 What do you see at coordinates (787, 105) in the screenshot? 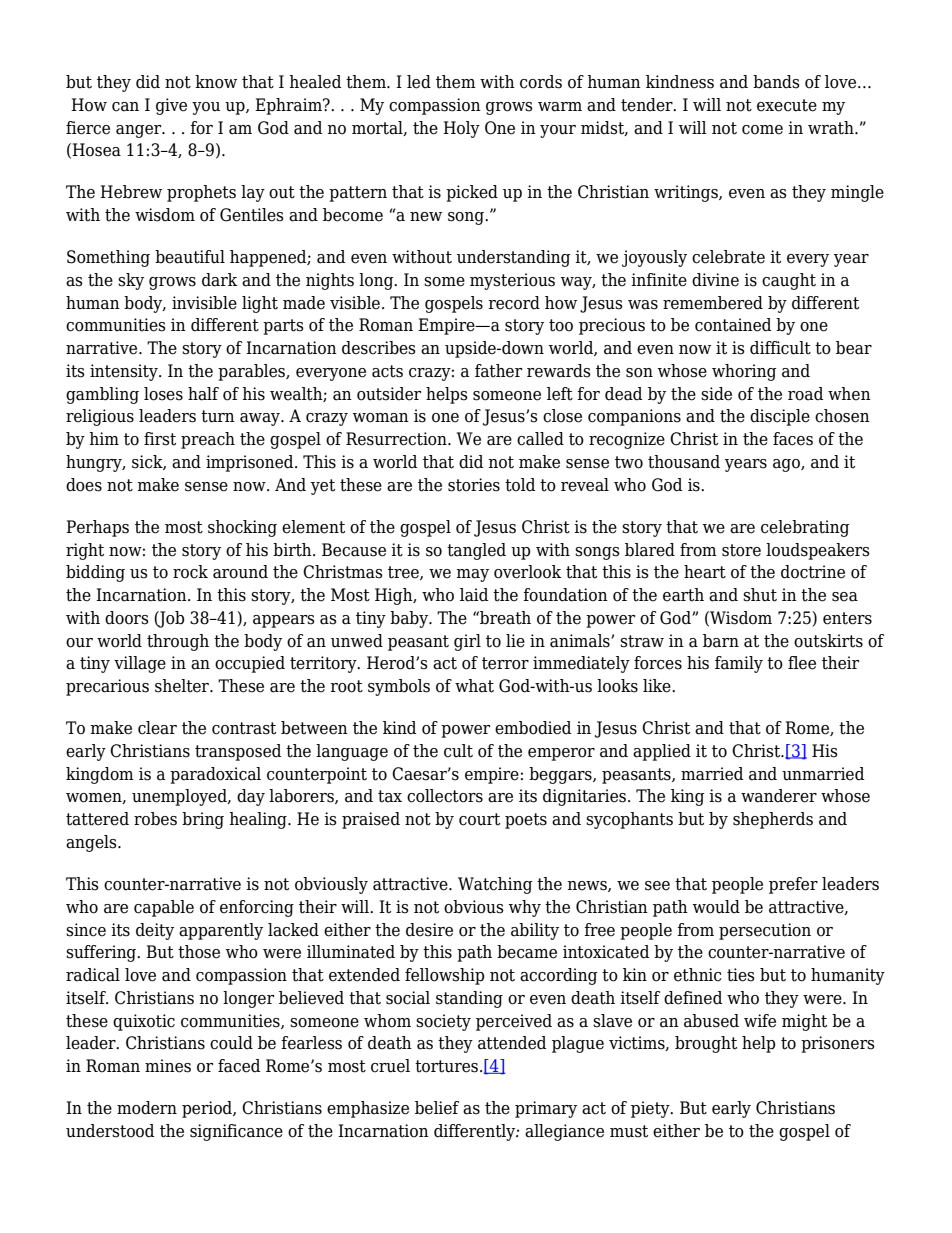
I see `execute` at bounding box center [787, 105].
